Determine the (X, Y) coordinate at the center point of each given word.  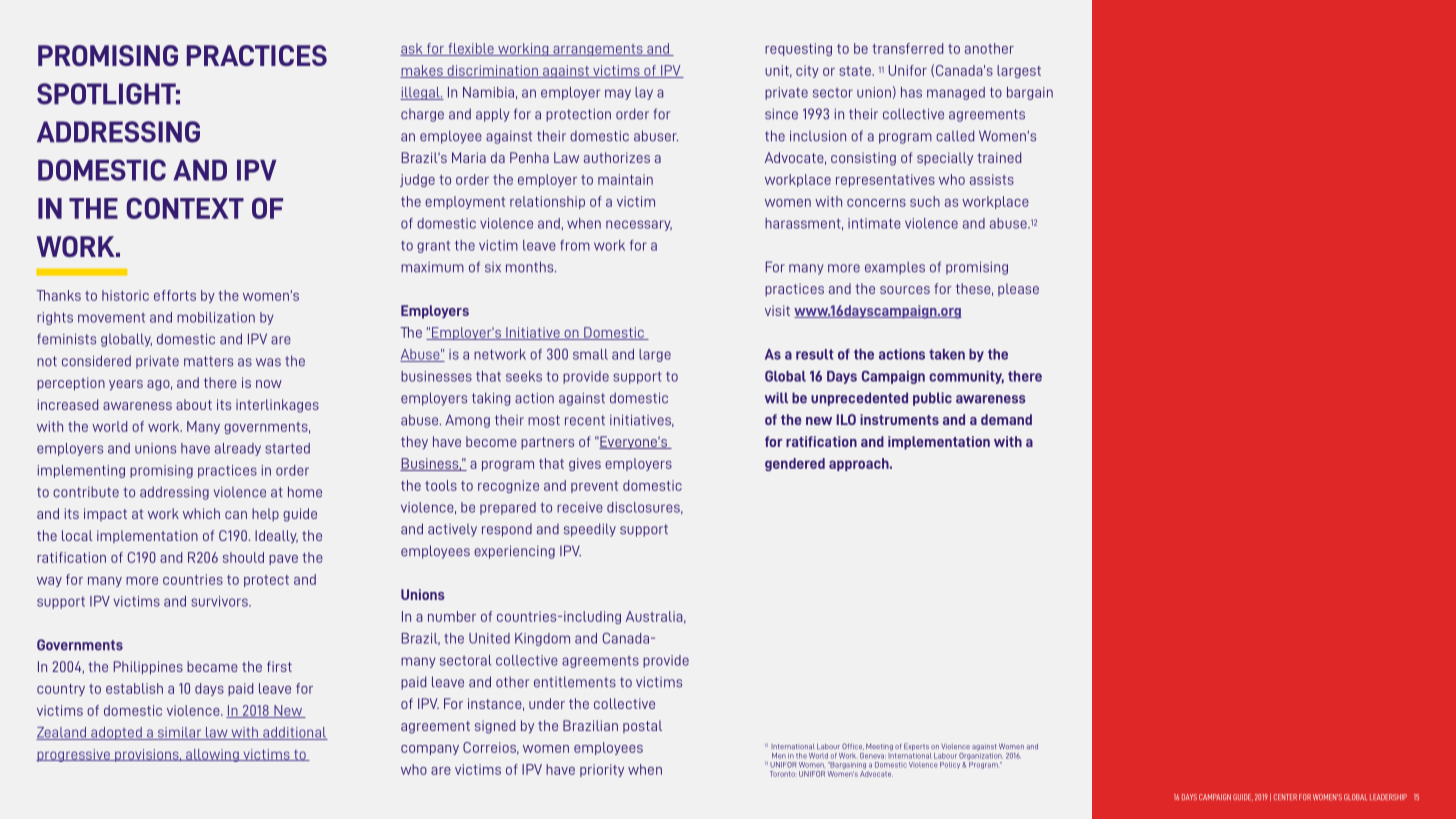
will (776, 397)
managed (956, 93)
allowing (212, 755)
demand (1006, 419)
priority (602, 770)
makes (422, 71)
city (807, 71)
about (194, 404)
